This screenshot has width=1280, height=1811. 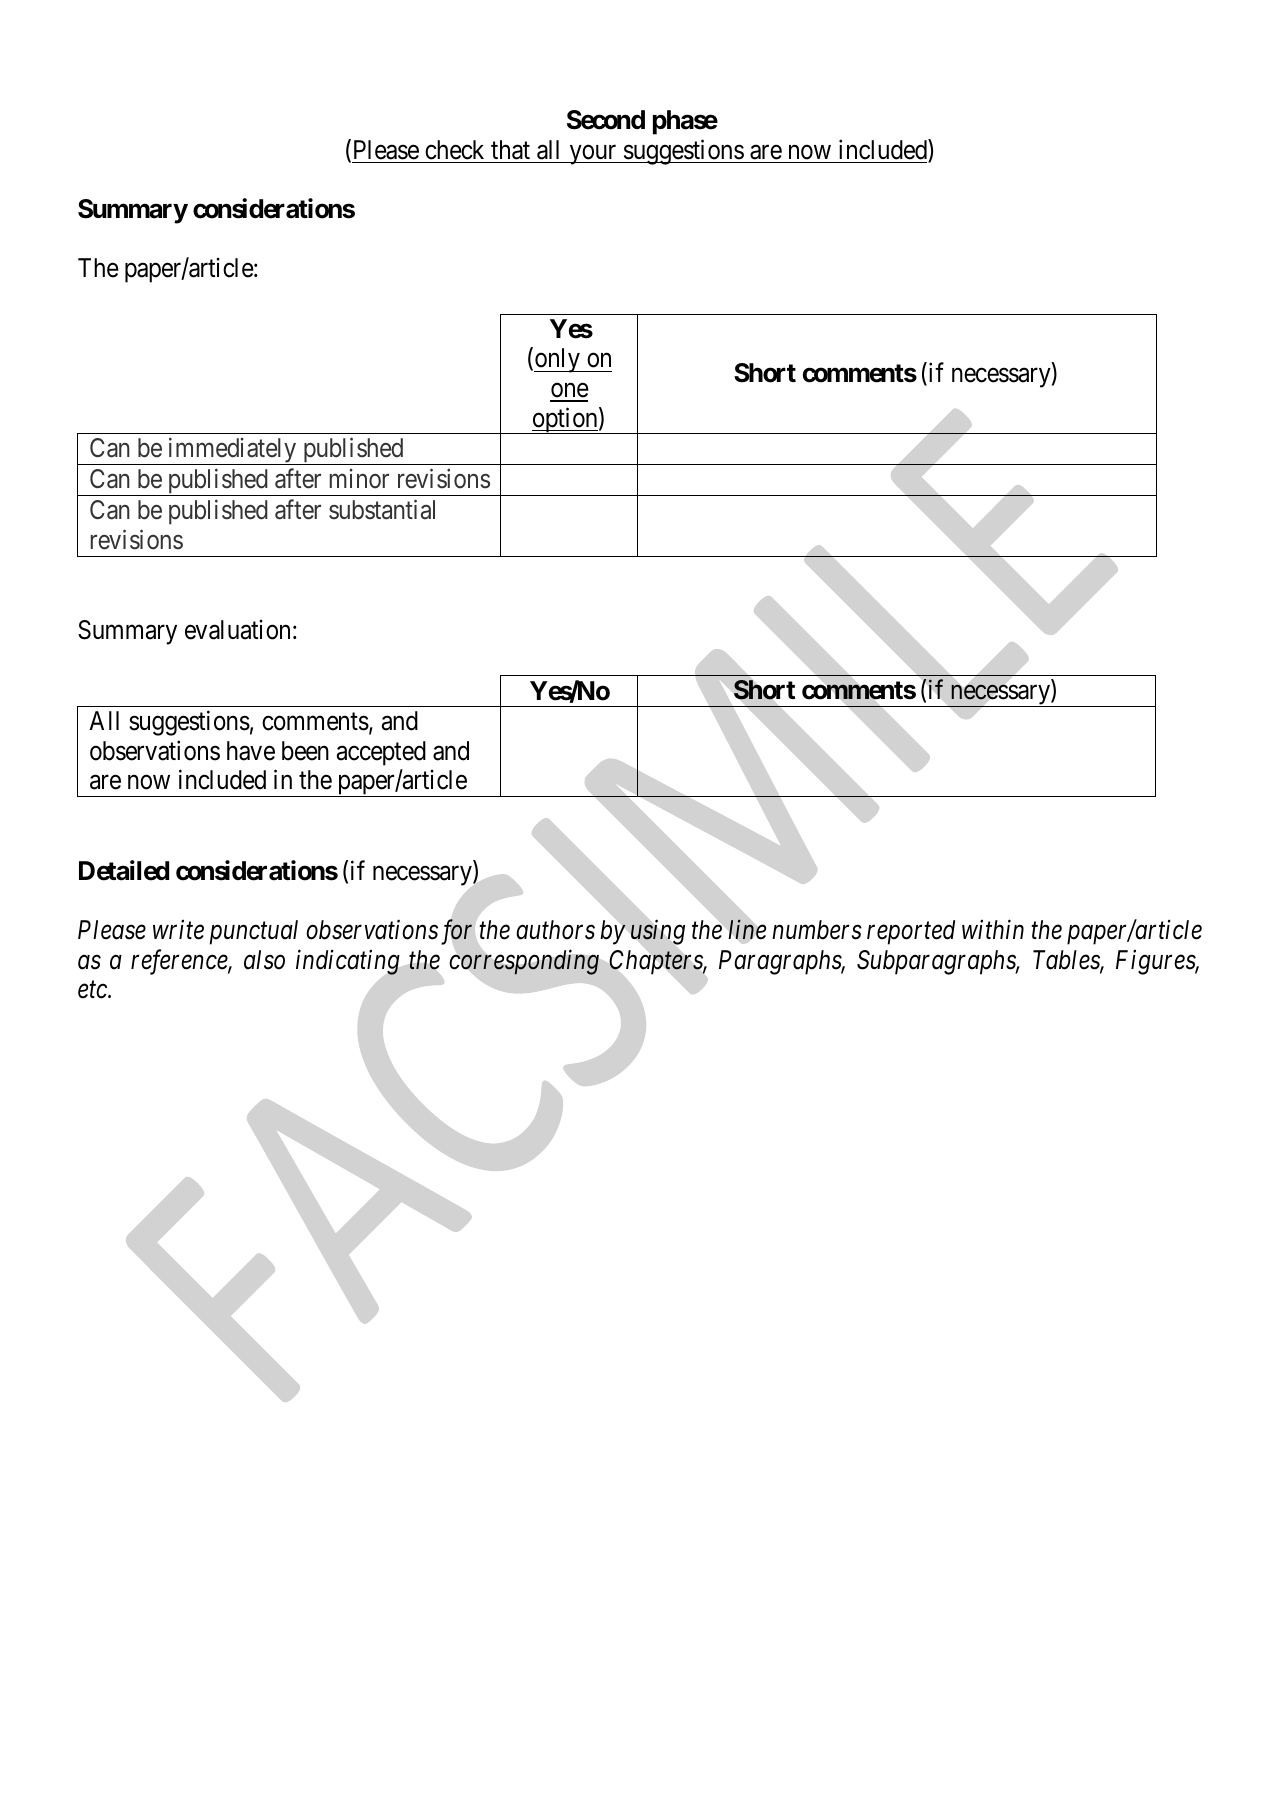 What do you see at coordinates (381, 753) in the screenshot?
I see `accepted` at bounding box center [381, 753].
